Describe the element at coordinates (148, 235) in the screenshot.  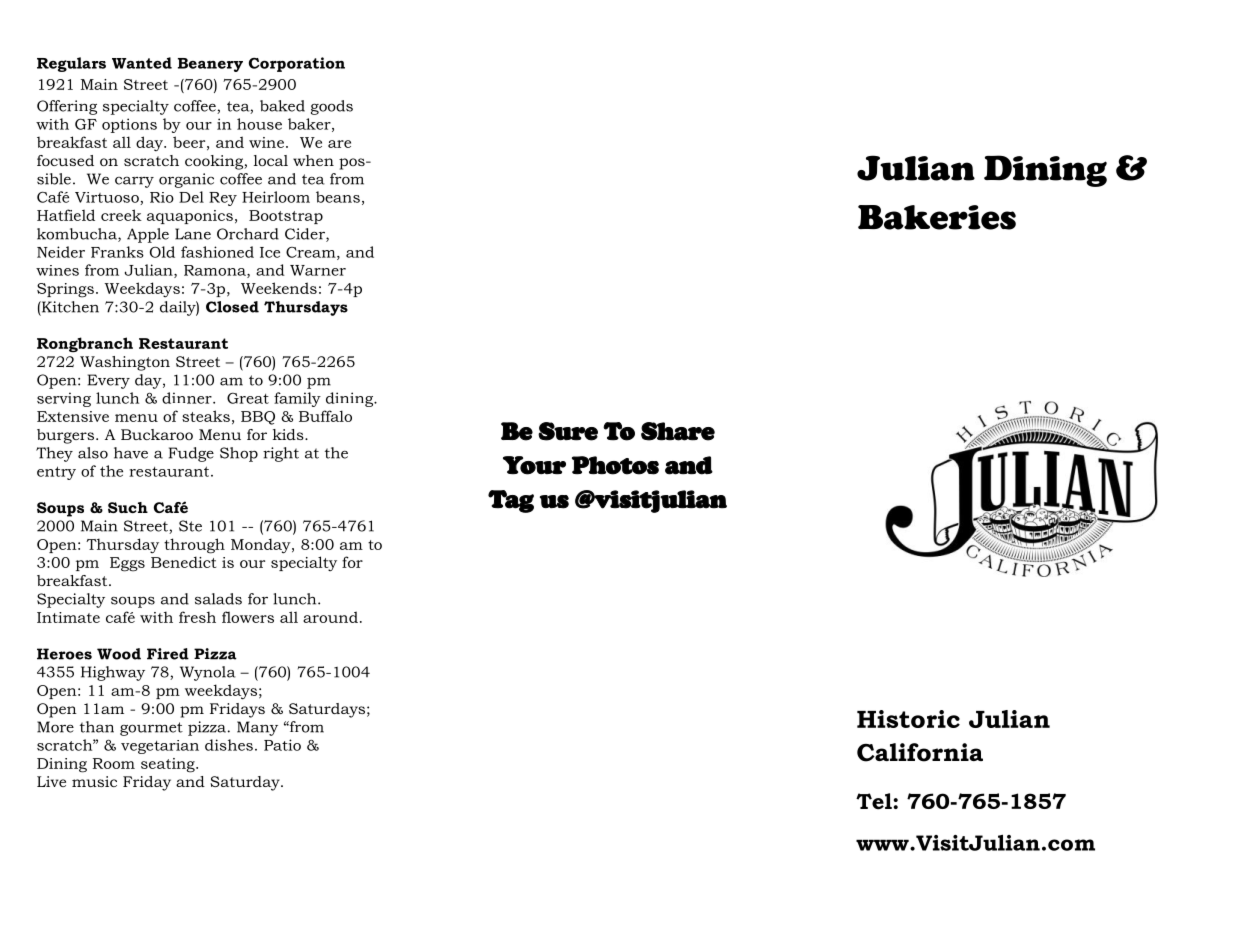
I see `Apple` at that location.
